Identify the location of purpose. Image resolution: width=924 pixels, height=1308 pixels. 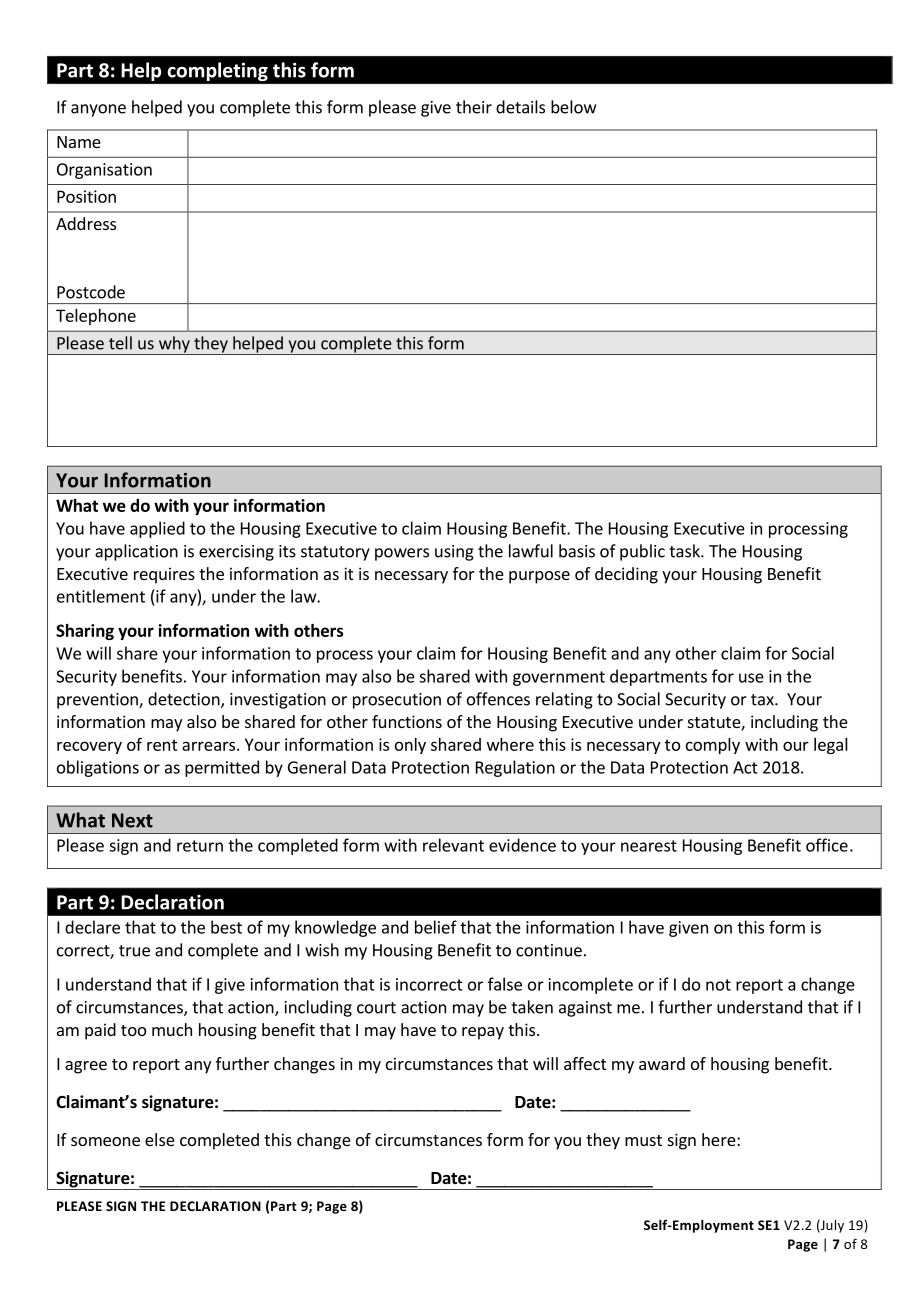
(539, 577).
